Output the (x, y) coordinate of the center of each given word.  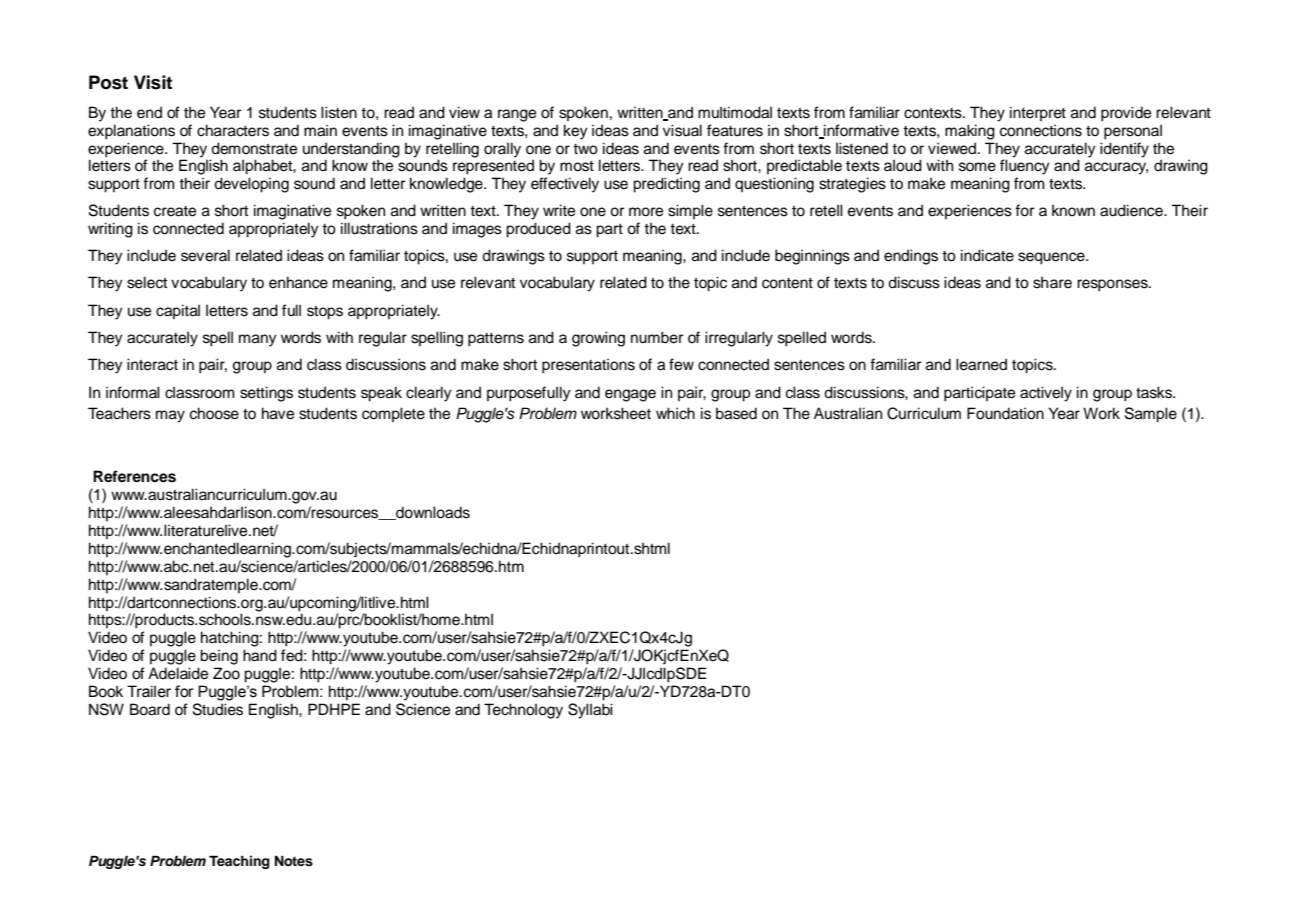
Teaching (239, 862)
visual (682, 130)
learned (981, 364)
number (657, 337)
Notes (294, 861)
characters (233, 130)
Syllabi (590, 711)
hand (260, 655)
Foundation (1005, 413)
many (258, 340)
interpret (1038, 113)
